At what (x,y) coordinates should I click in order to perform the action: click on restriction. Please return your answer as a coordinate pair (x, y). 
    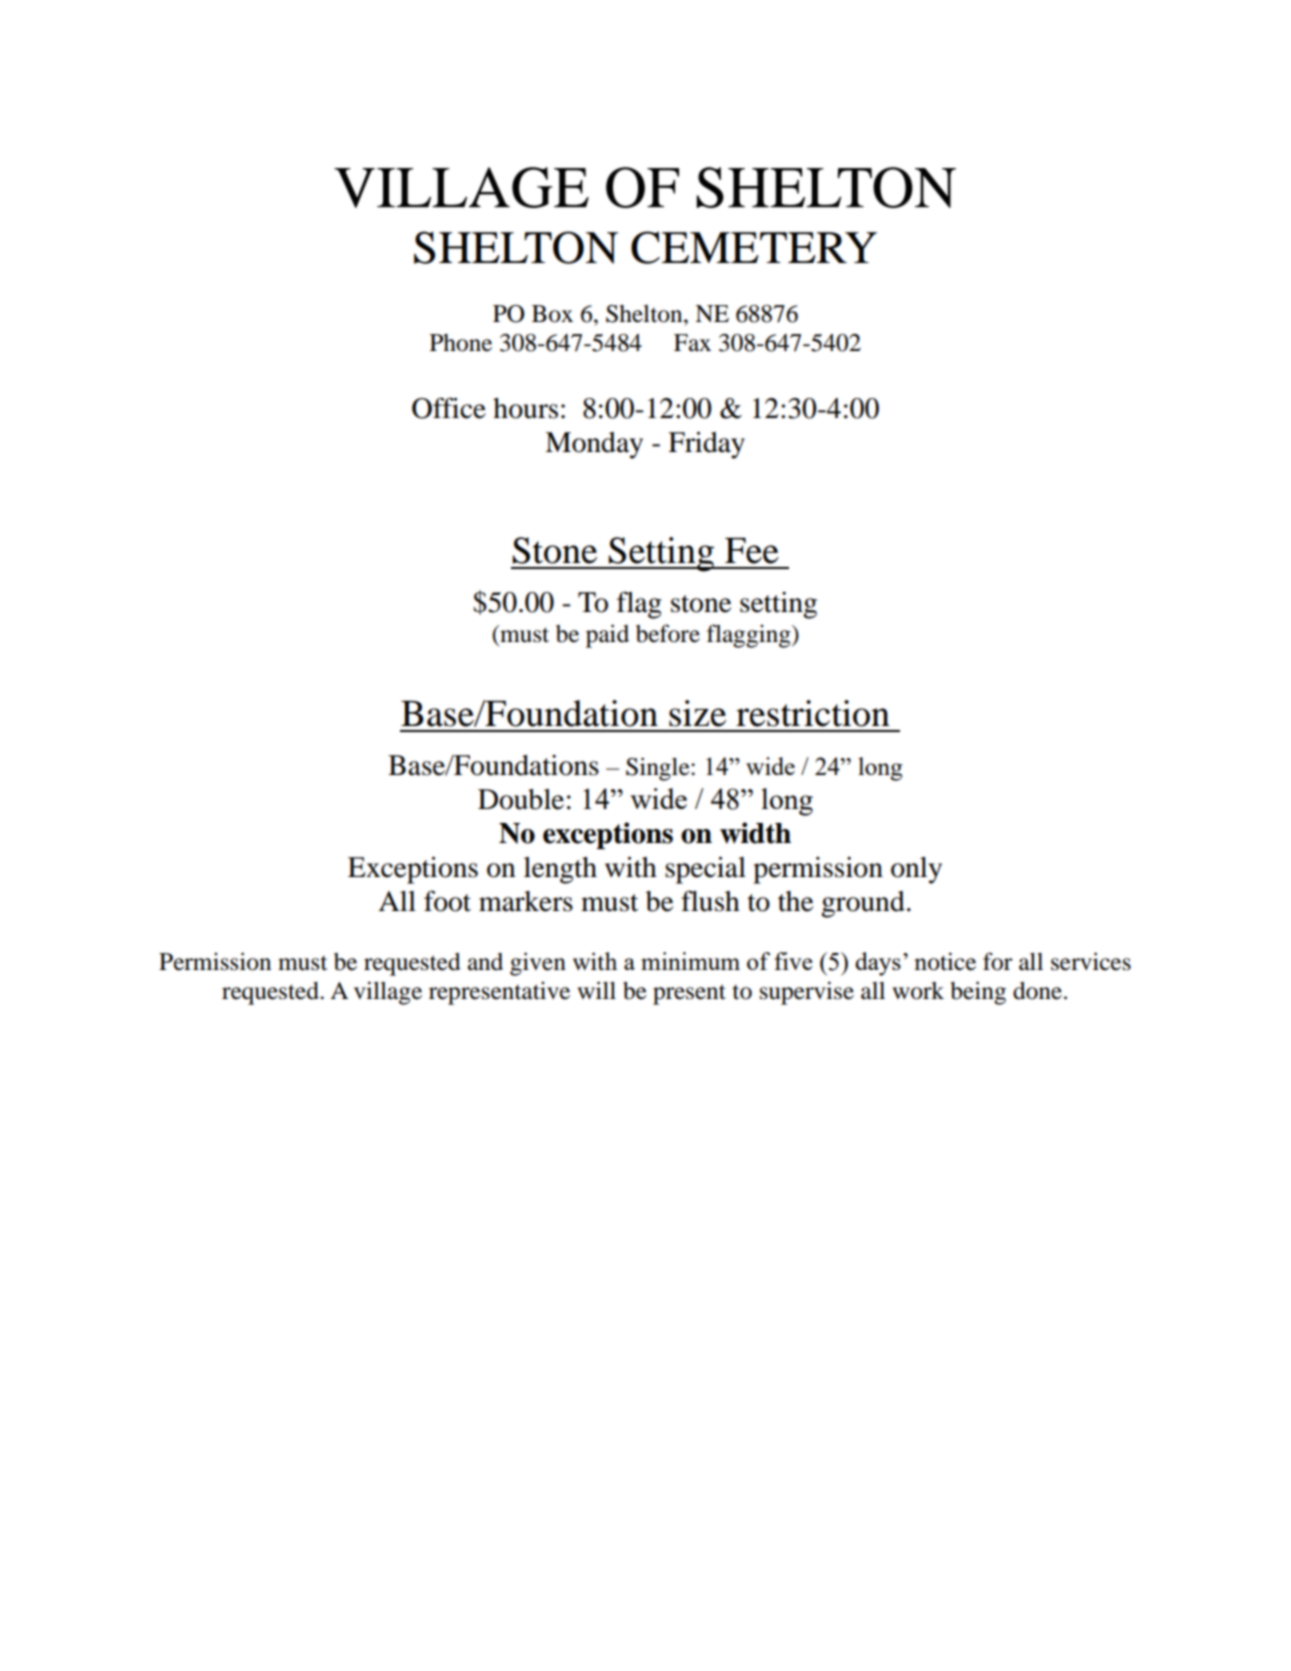
    Looking at the image, I should click on (813, 713).
